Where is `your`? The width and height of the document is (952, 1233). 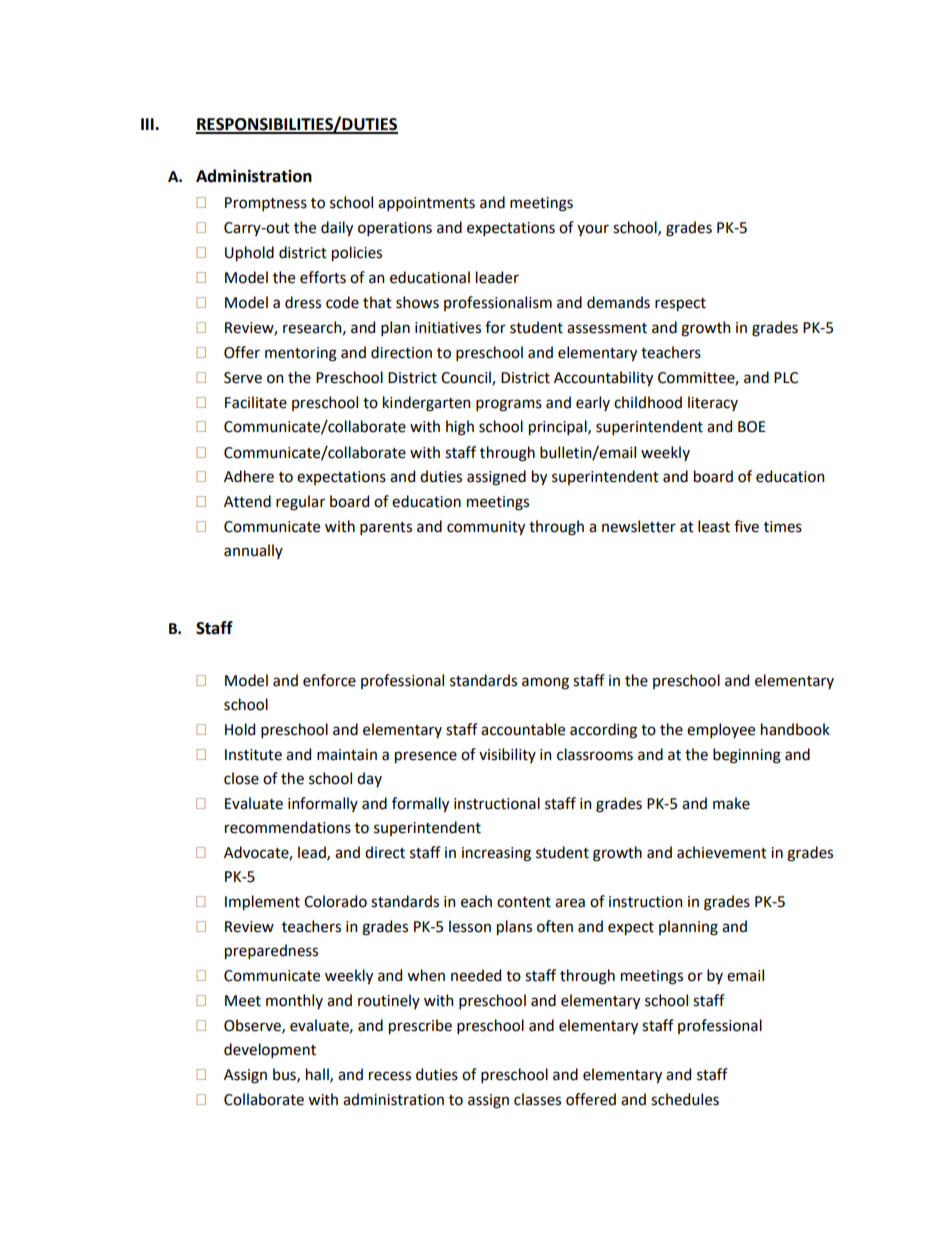
your is located at coordinates (593, 230).
